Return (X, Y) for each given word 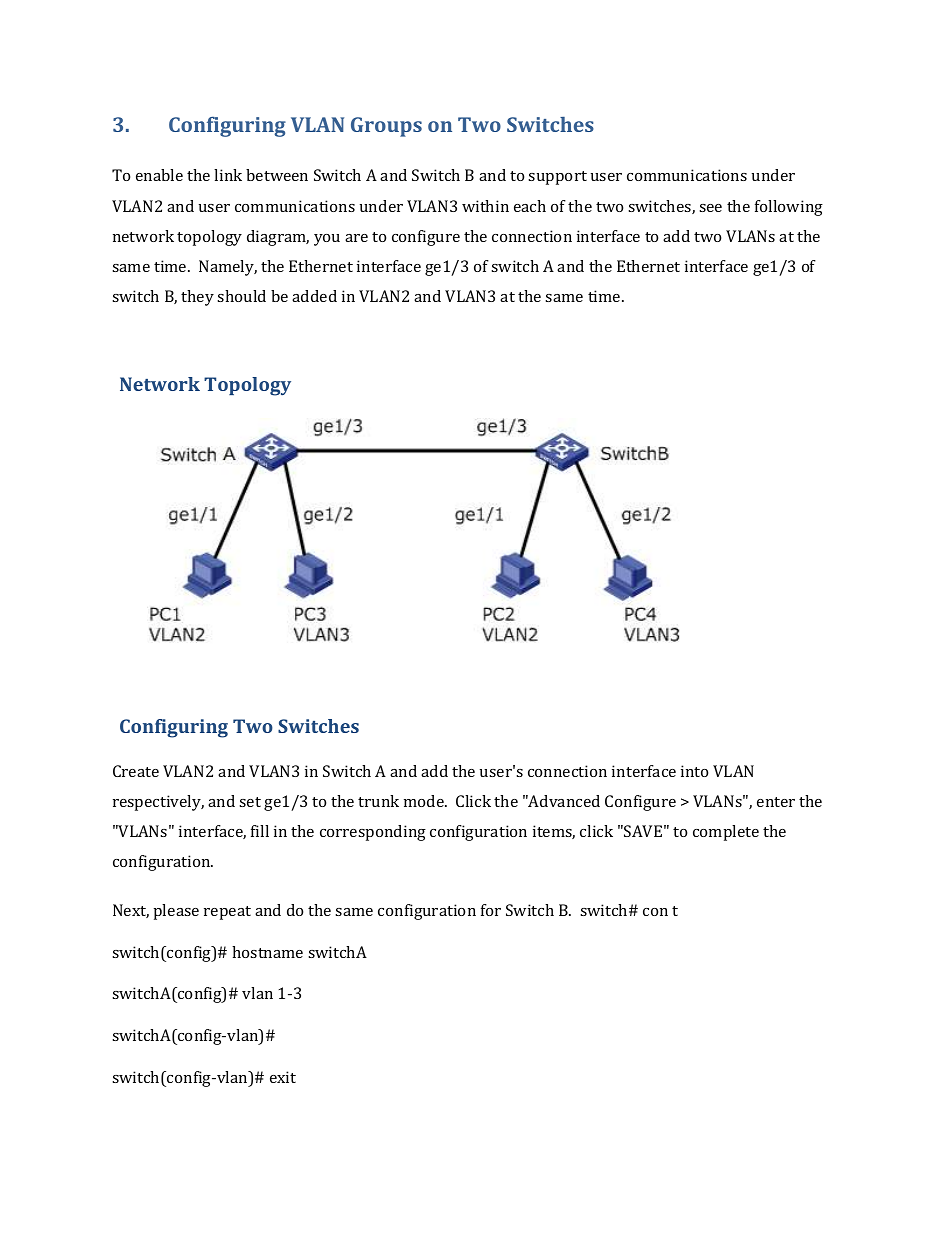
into (694, 771)
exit (283, 1077)
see (710, 208)
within (485, 206)
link (228, 175)
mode (425, 801)
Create (136, 771)
